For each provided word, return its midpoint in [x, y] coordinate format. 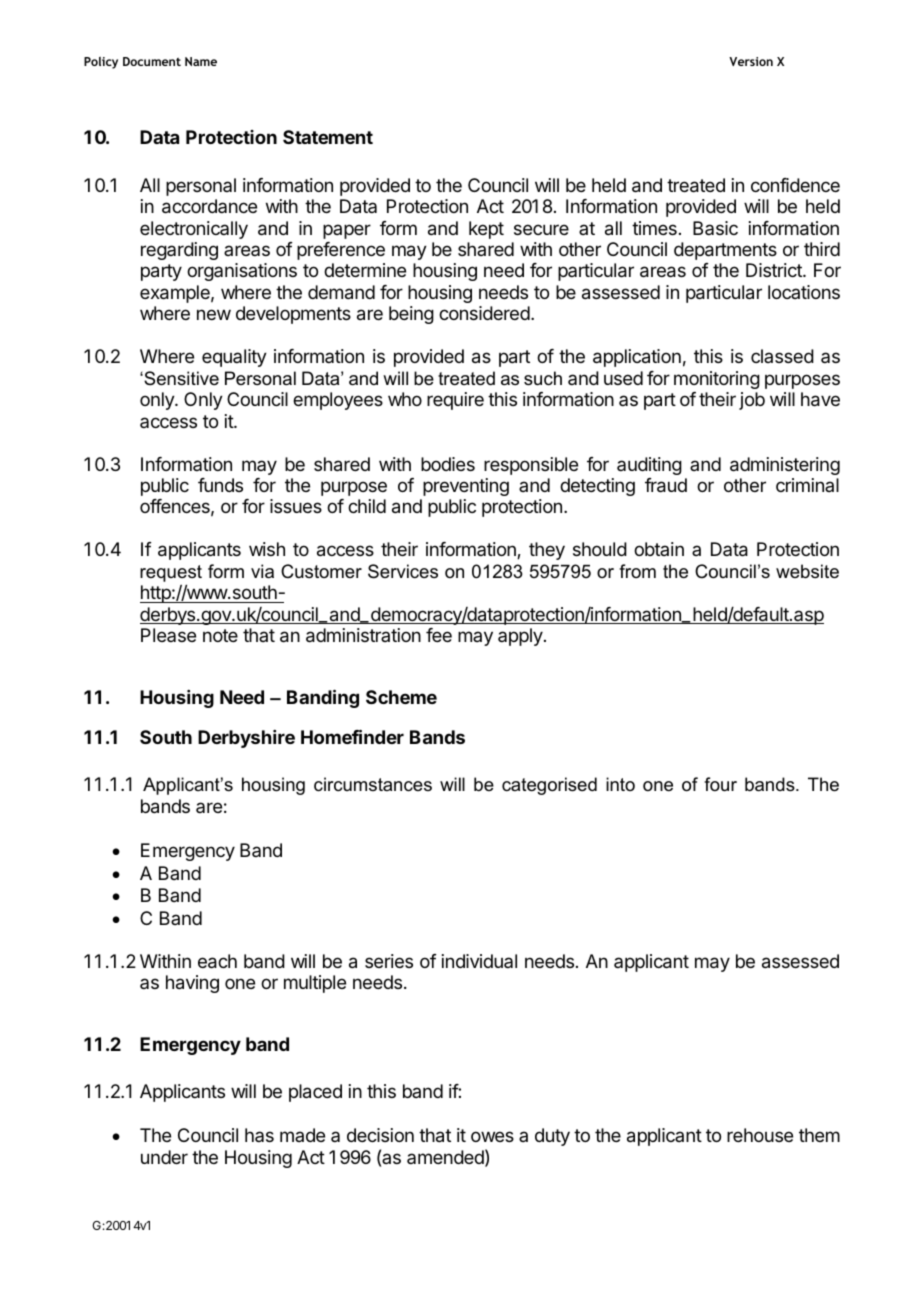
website [807, 571]
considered [484, 313]
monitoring [717, 380]
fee [439, 635]
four [720, 784]
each [217, 961]
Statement [328, 137]
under [164, 1157]
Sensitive [180, 378]
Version [751, 61]
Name [201, 61]
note [220, 635]
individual [479, 961]
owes [492, 1136]
